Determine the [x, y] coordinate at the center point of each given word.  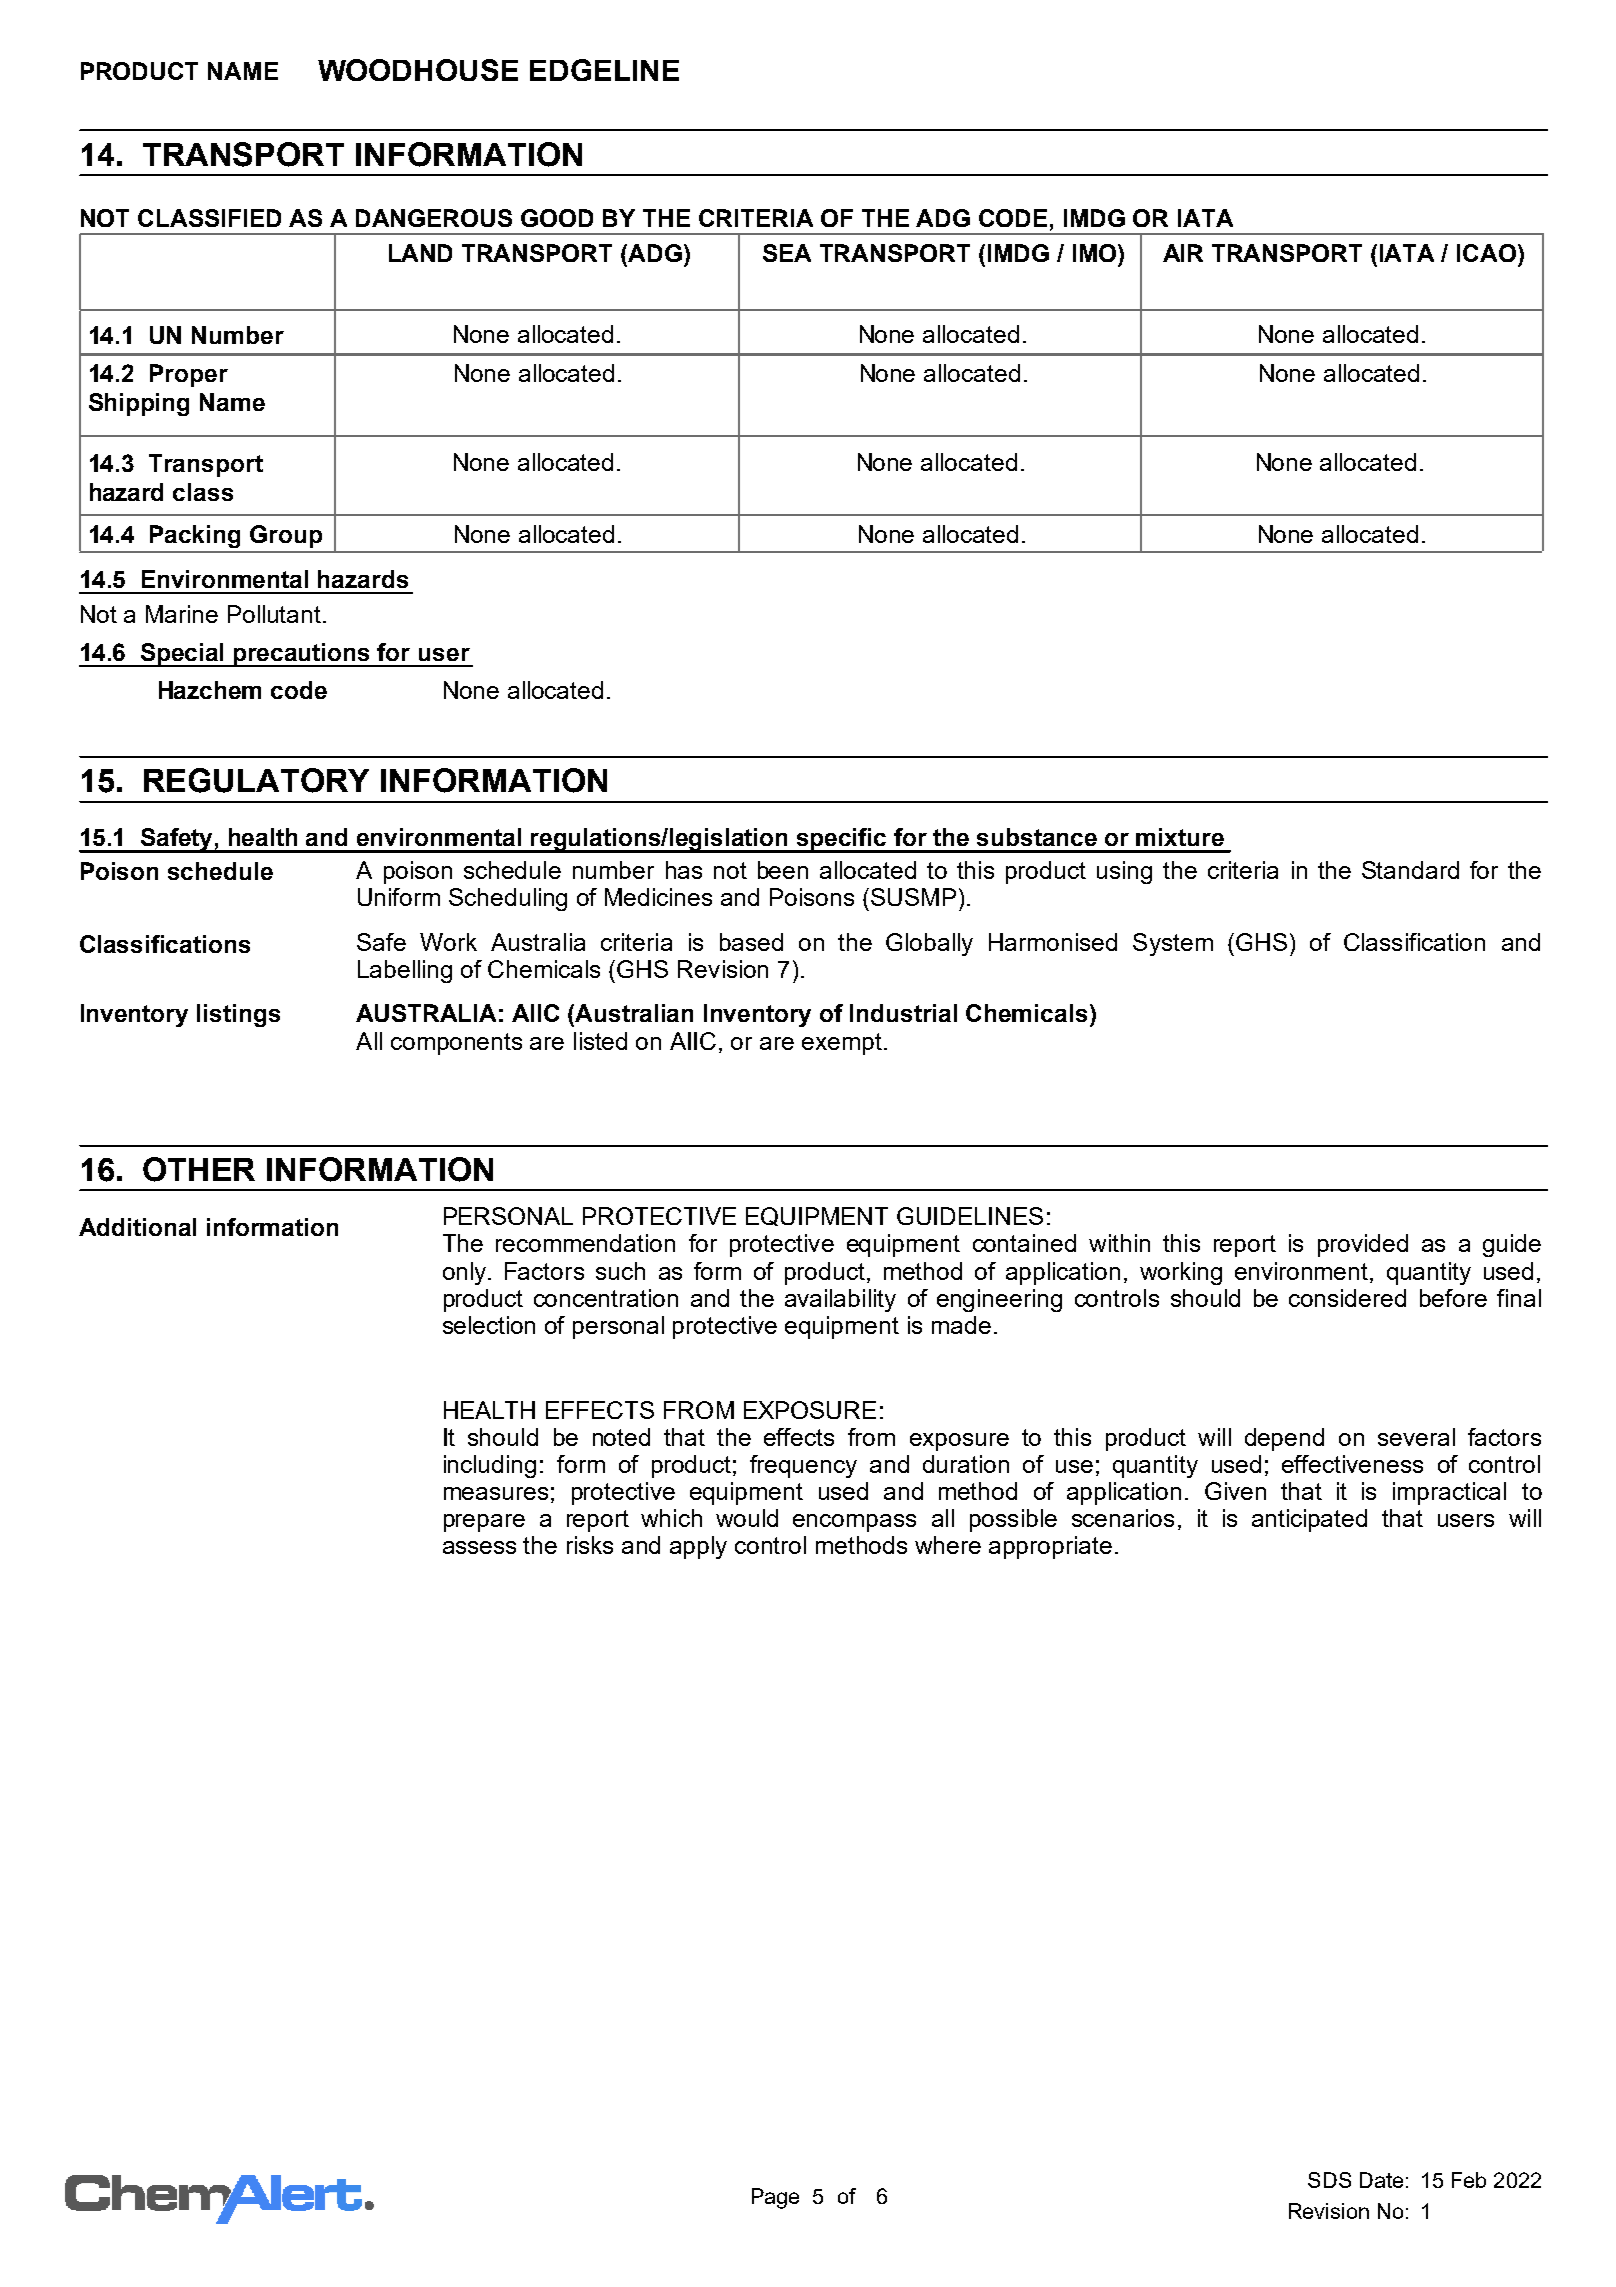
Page [775, 2198]
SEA [787, 253]
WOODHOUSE [418, 70]
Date [1381, 2180]
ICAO [1488, 253]
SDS [1329, 2180]
